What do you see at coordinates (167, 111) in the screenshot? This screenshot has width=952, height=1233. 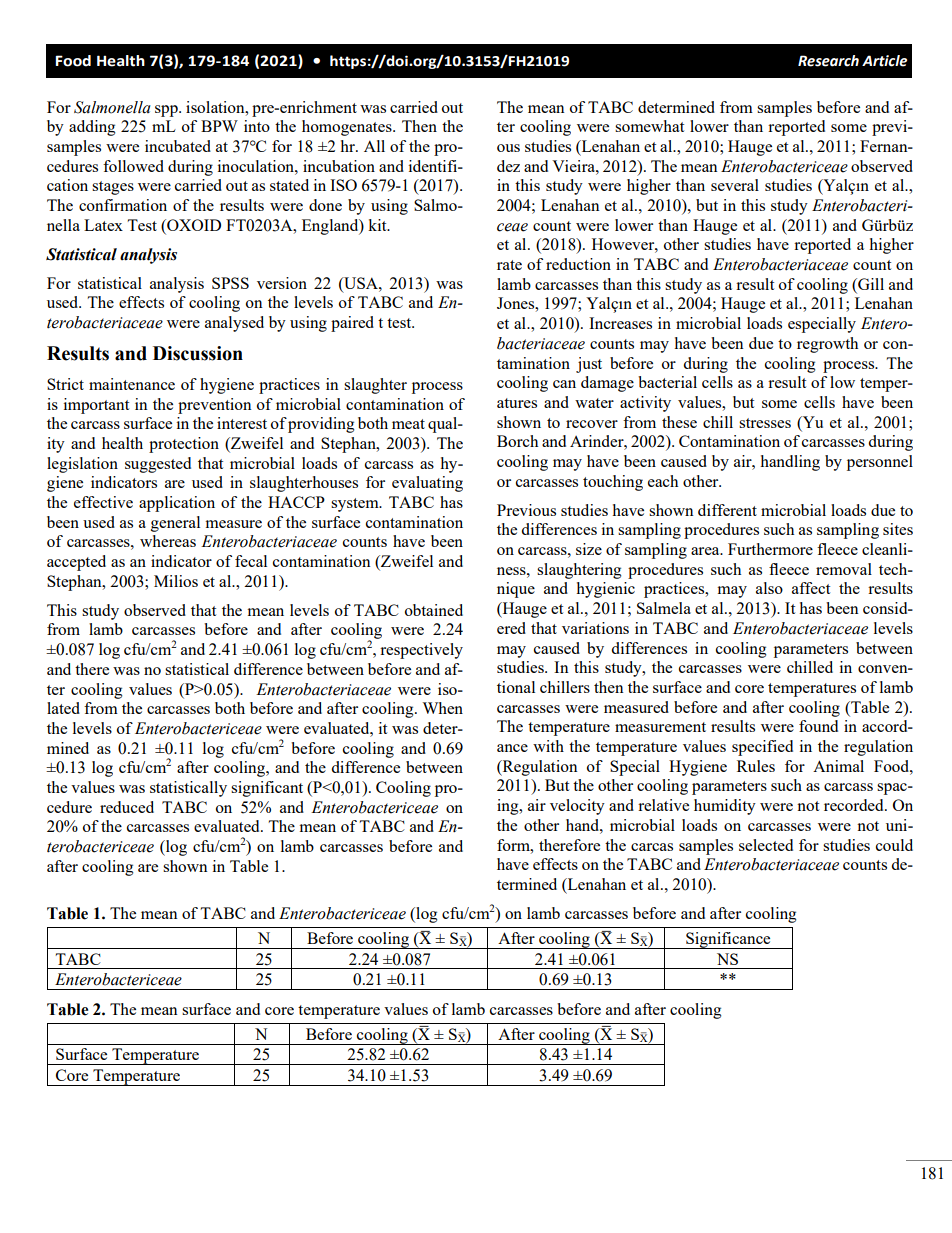 I see `spp` at bounding box center [167, 111].
